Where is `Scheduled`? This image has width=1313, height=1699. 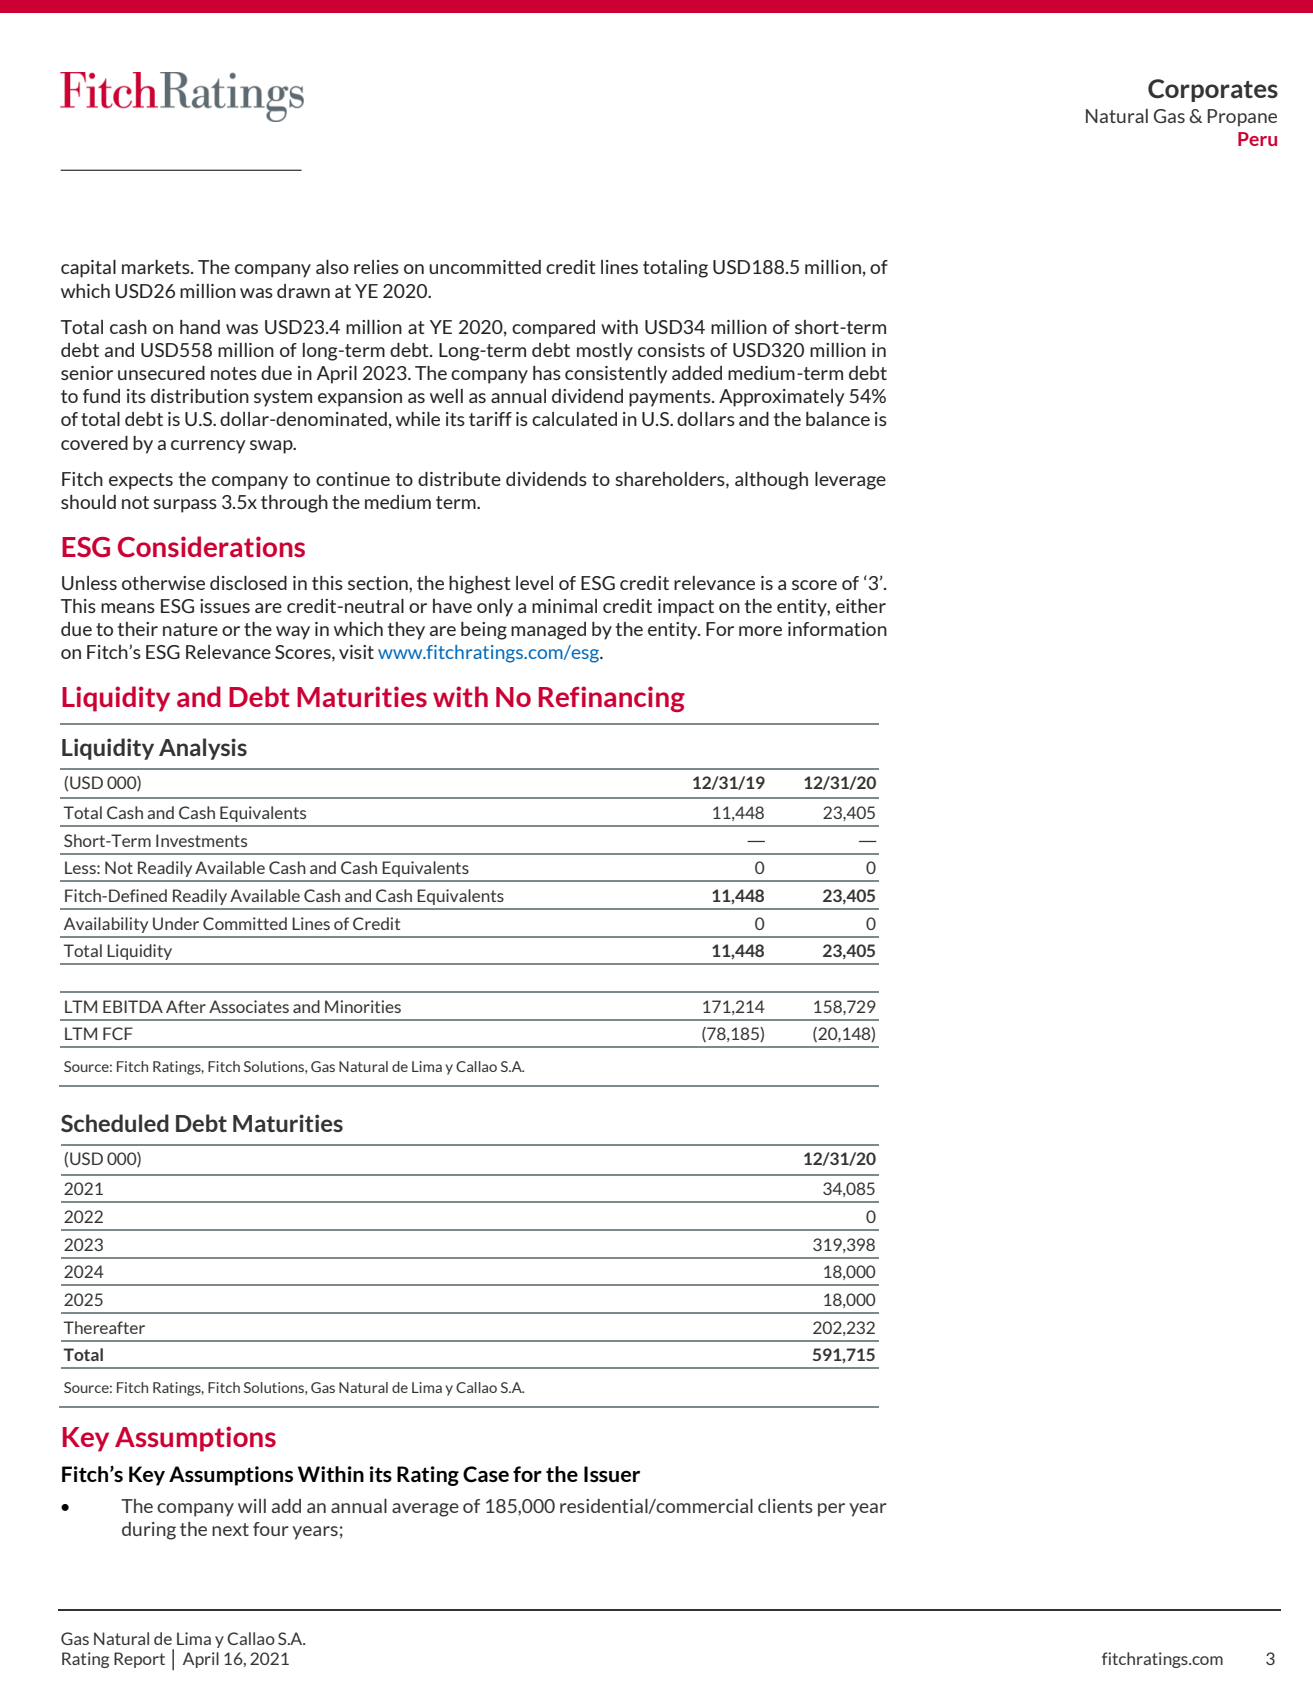
Scheduled is located at coordinates (115, 1123).
